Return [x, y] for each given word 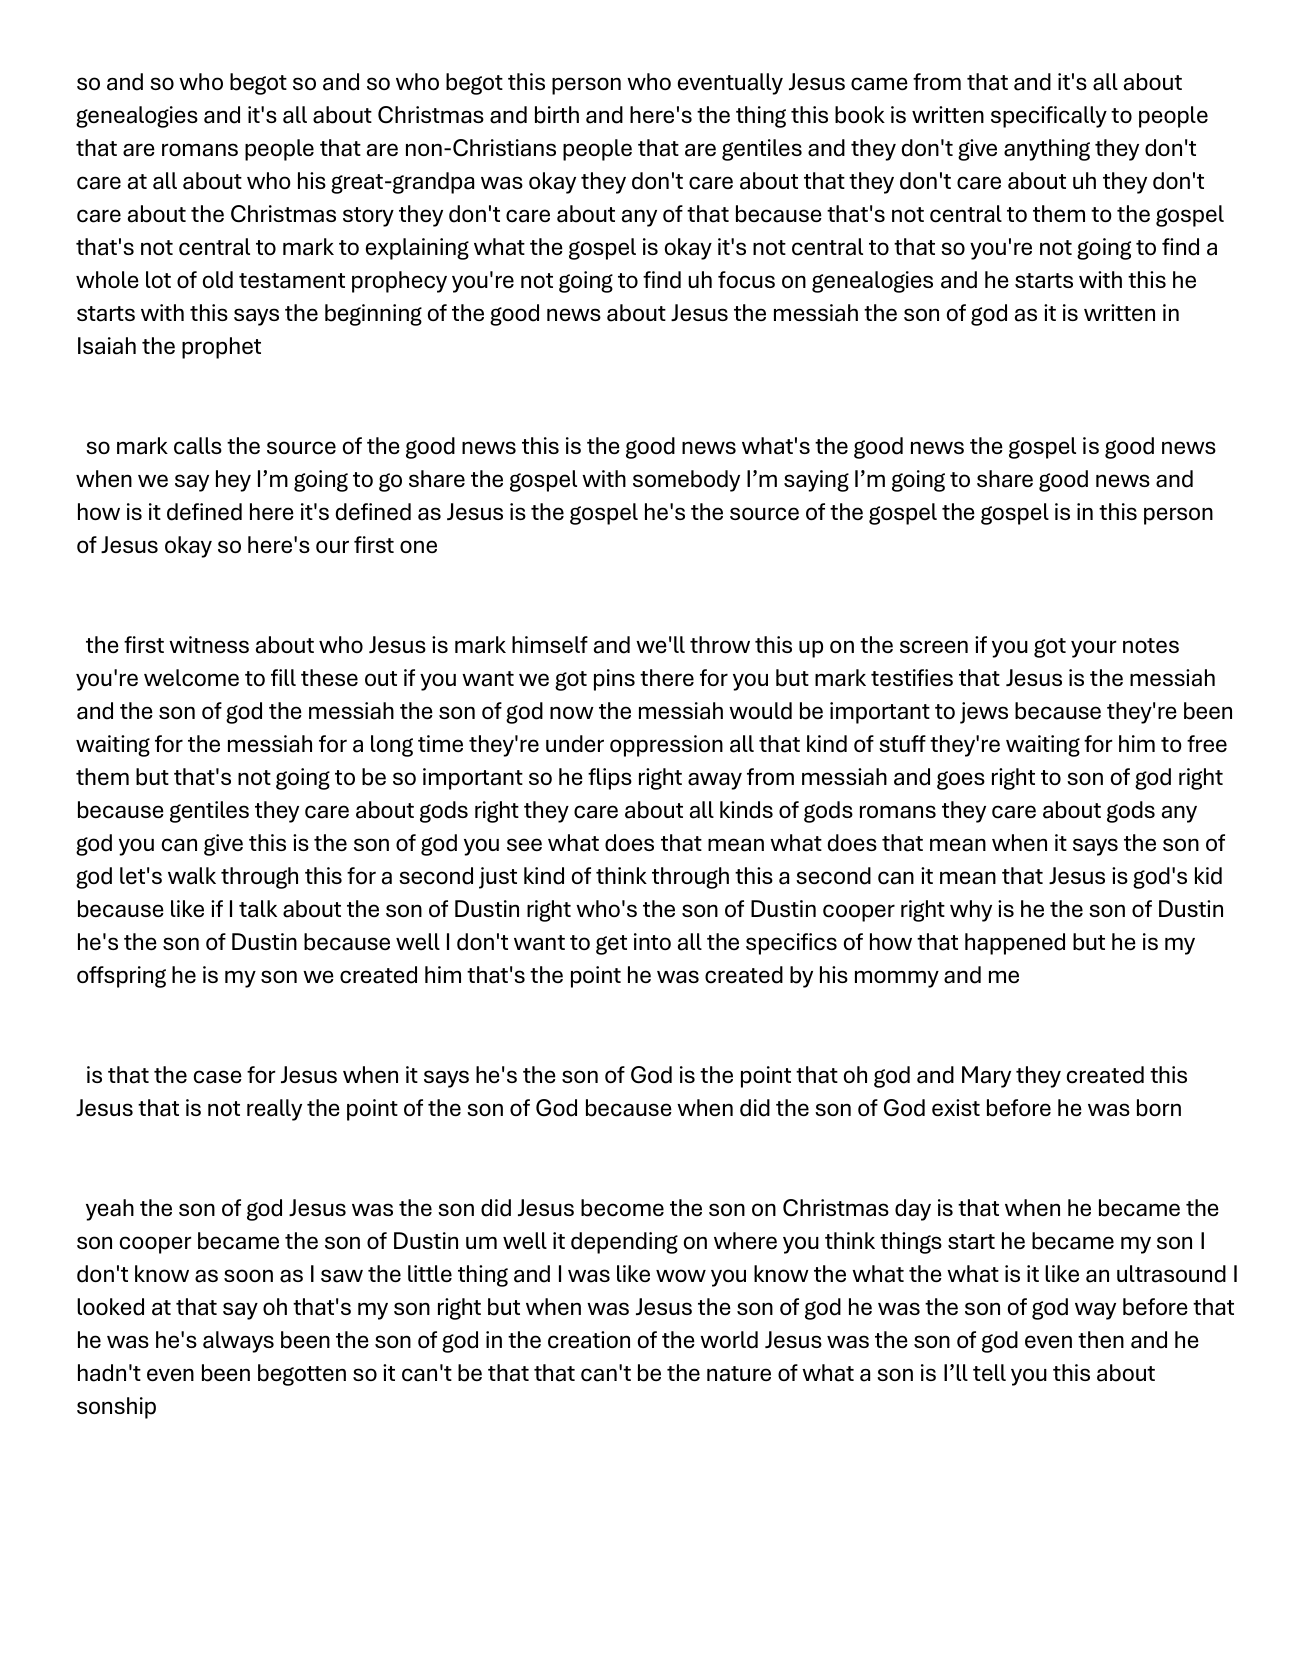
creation [589, 1340]
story [368, 217]
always [238, 1342]
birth [557, 115]
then [1101, 1339]
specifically [1049, 117]
